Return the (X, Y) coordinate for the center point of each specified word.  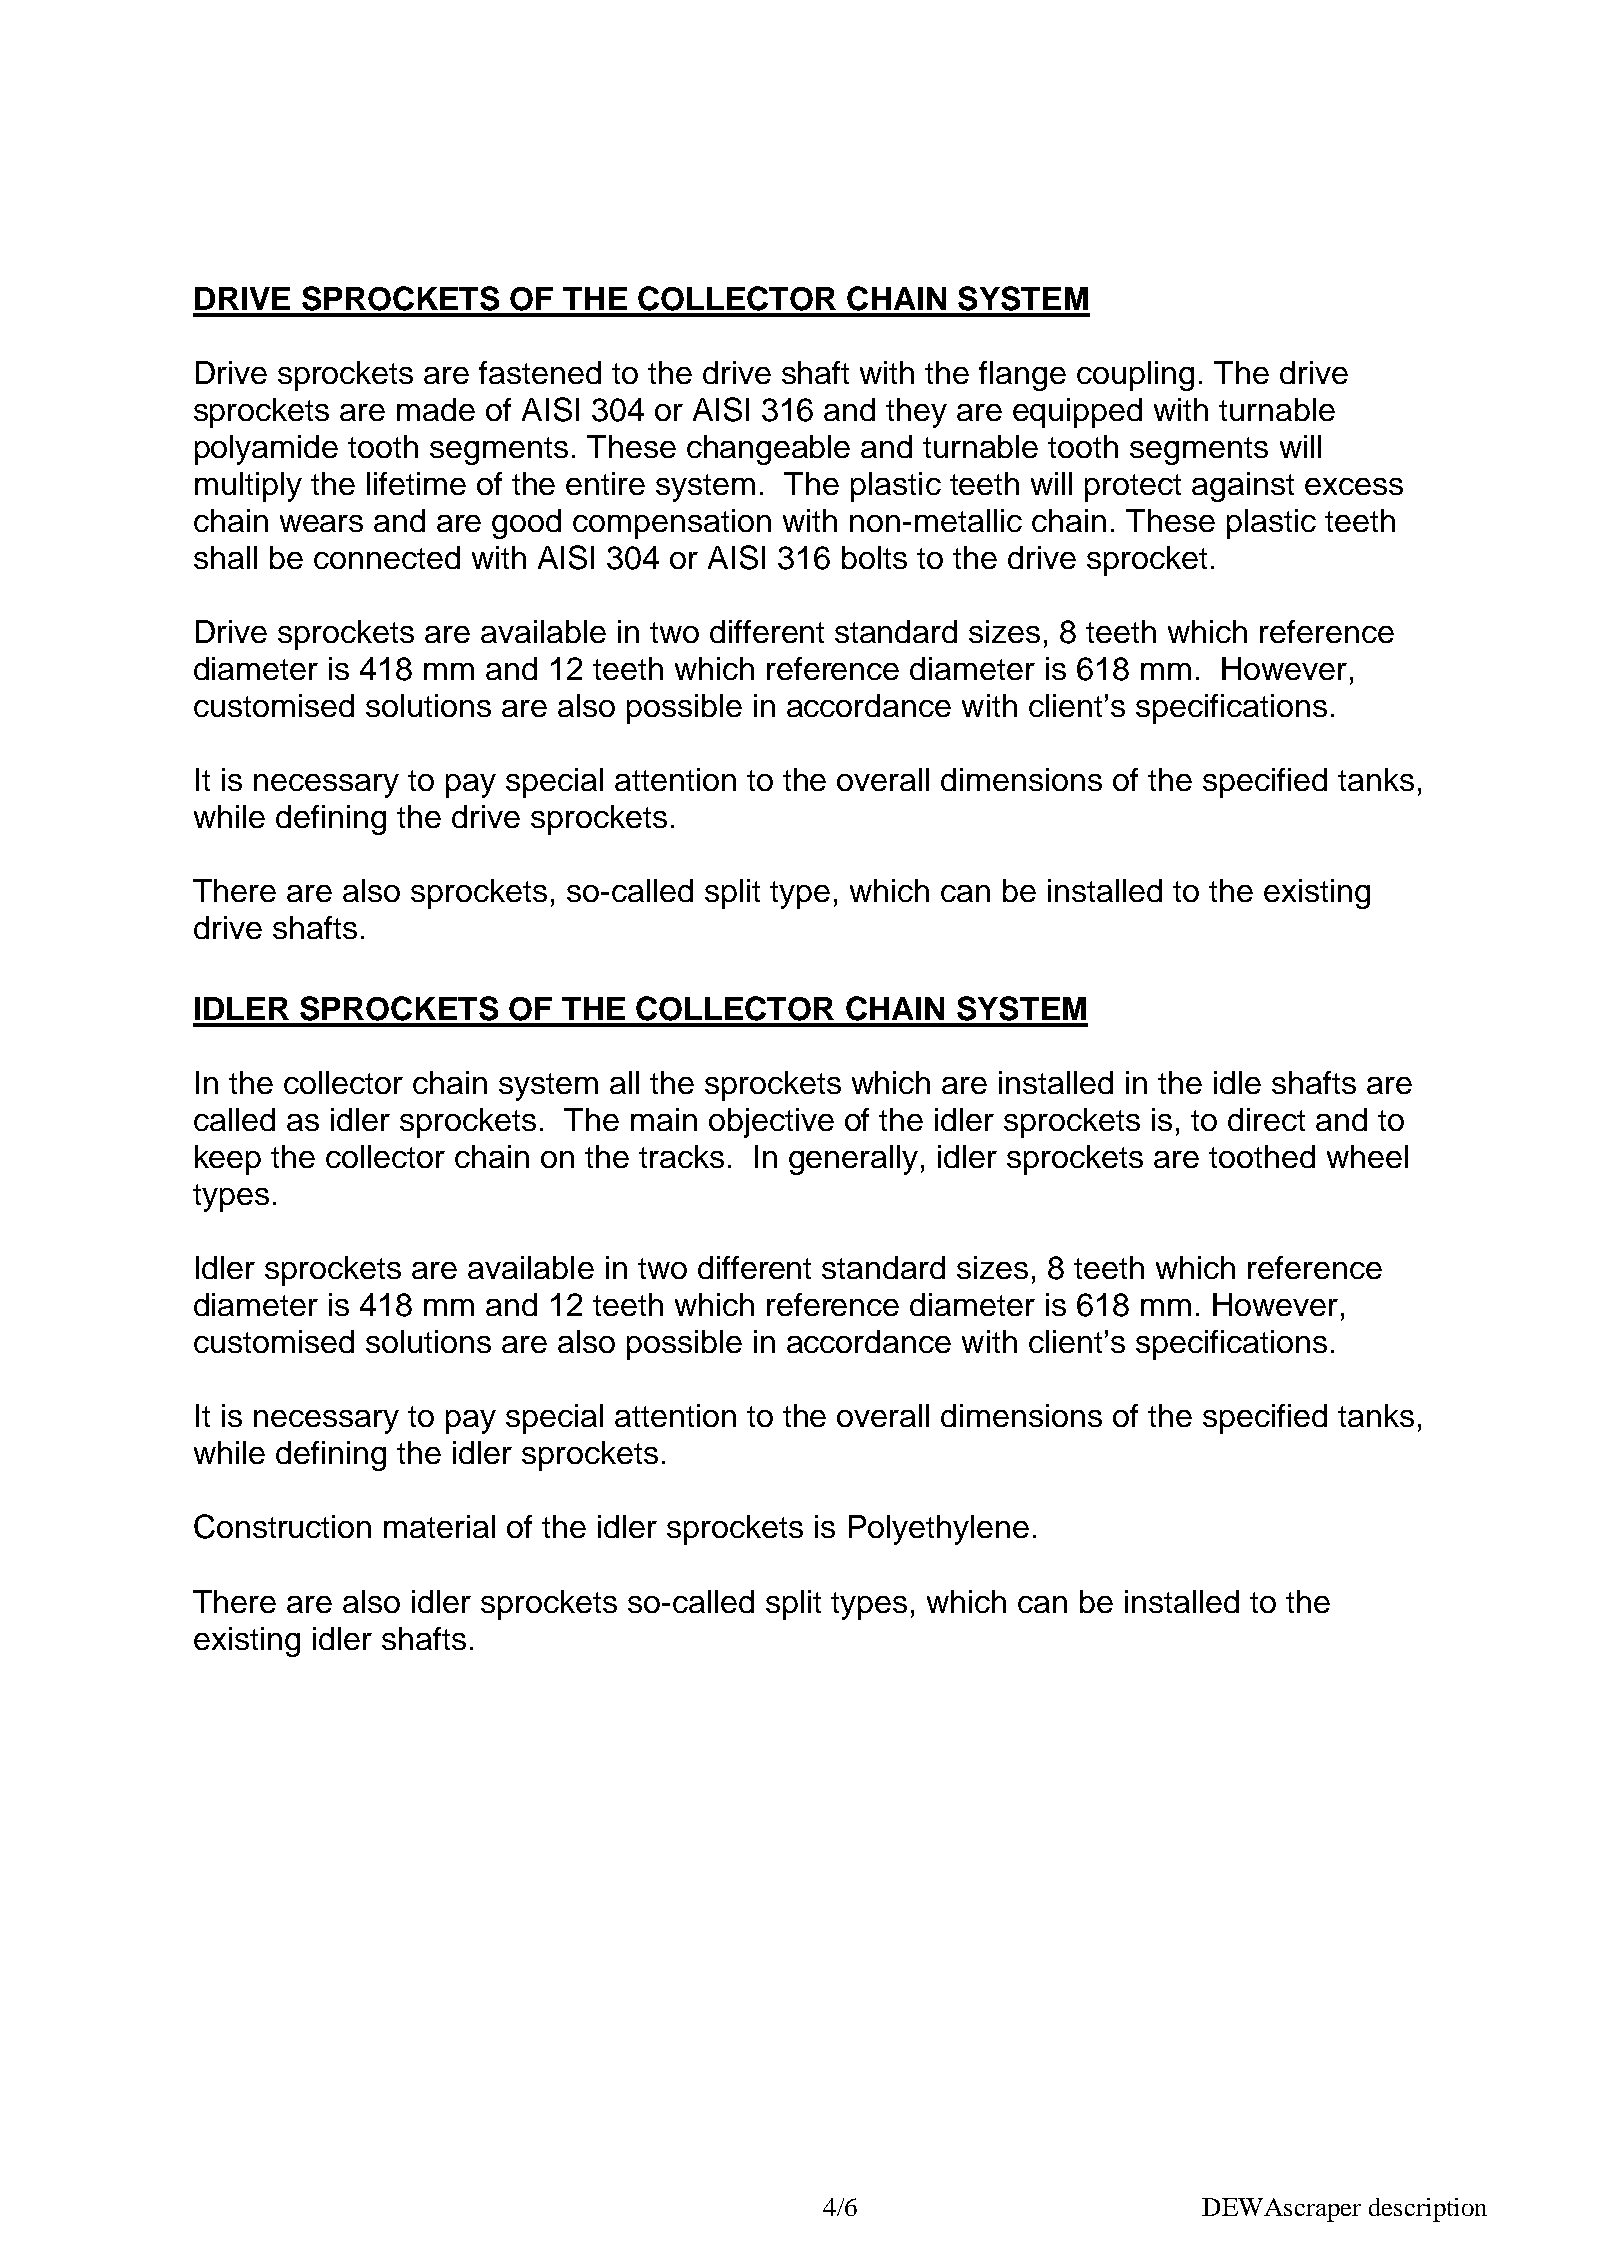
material (439, 1526)
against (1243, 487)
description (1428, 2210)
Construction (282, 1526)
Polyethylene (939, 1530)
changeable (768, 450)
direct (1266, 1119)
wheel (1367, 1156)
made (436, 409)
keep (228, 1160)
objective (771, 1123)
